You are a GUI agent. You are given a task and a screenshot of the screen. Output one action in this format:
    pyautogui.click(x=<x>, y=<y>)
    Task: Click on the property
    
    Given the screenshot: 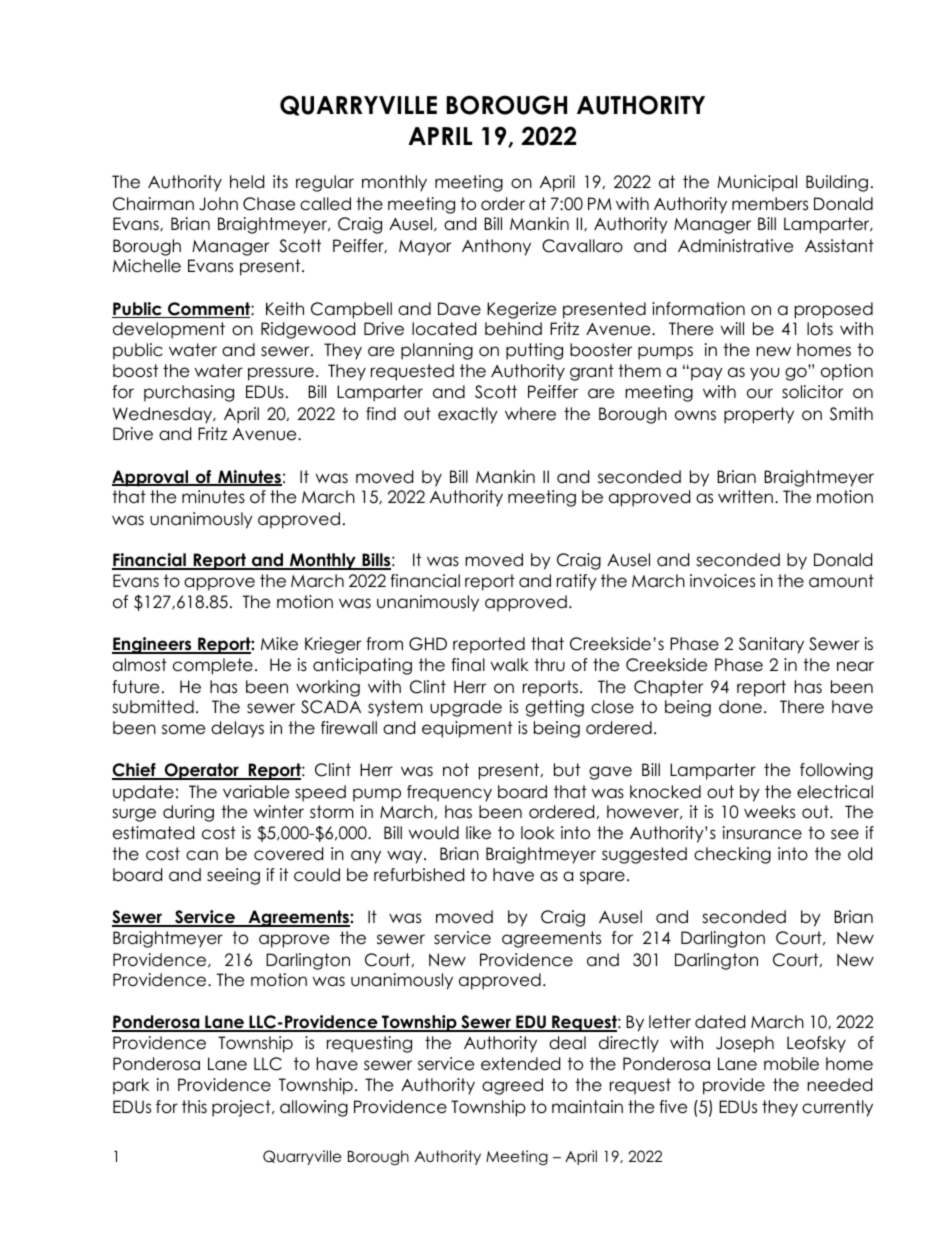 What is the action you would take?
    pyautogui.click(x=759, y=415)
